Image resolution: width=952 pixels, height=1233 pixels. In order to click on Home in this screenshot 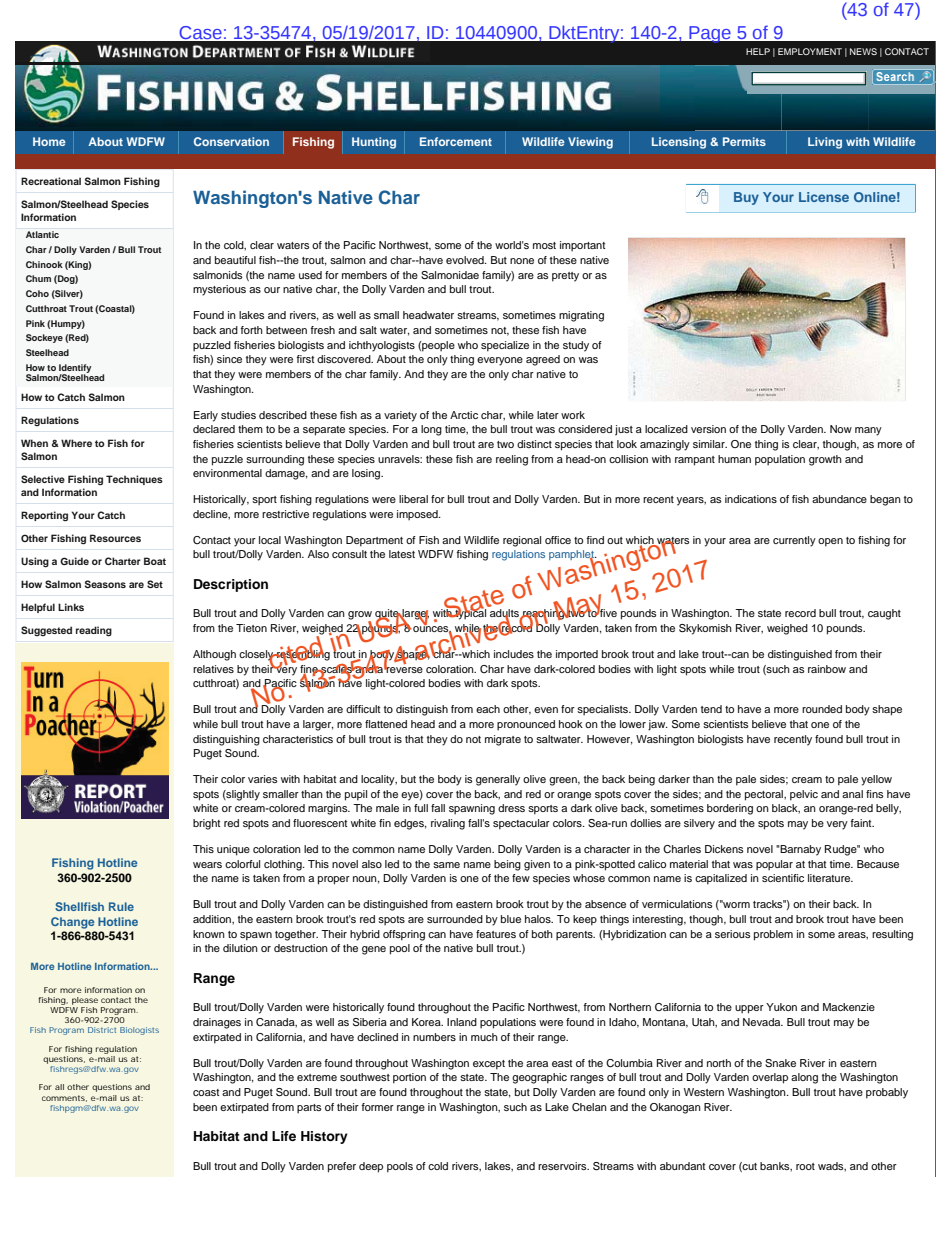, I will do `click(49, 141)`.
